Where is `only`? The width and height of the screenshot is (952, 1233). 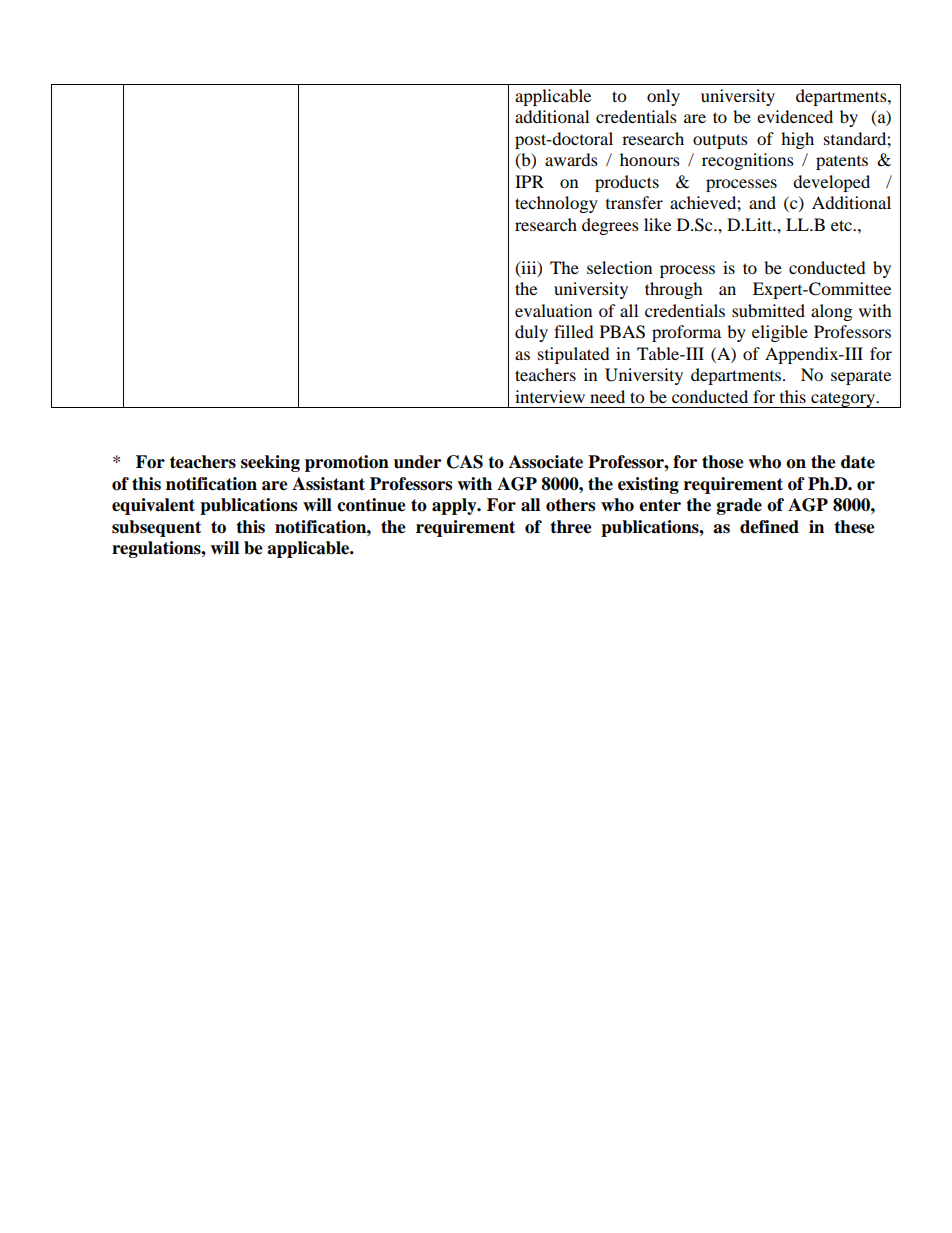 only is located at coordinates (663, 97).
